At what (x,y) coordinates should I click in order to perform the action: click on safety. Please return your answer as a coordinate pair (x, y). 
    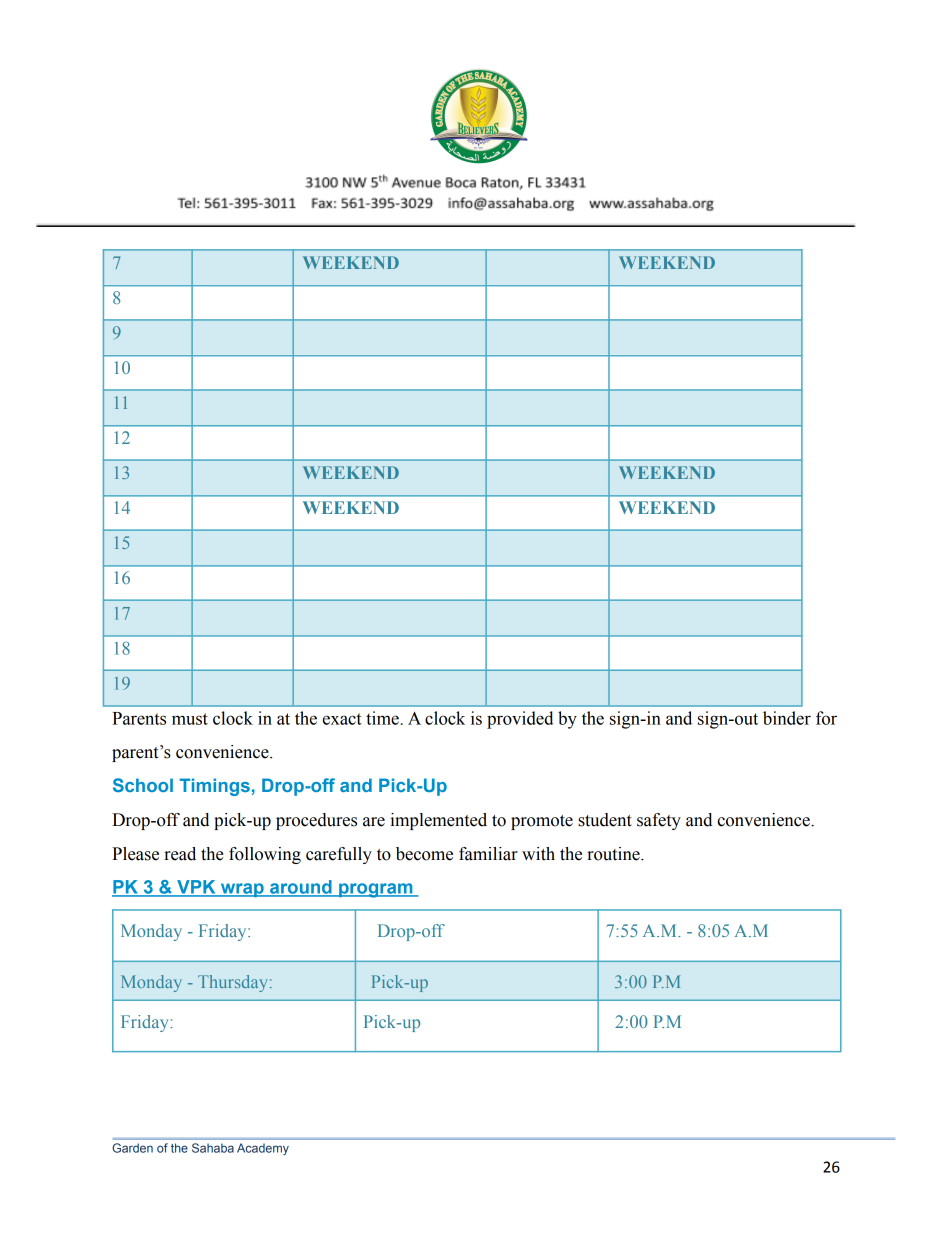
    Looking at the image, I should click on (659, 821).
